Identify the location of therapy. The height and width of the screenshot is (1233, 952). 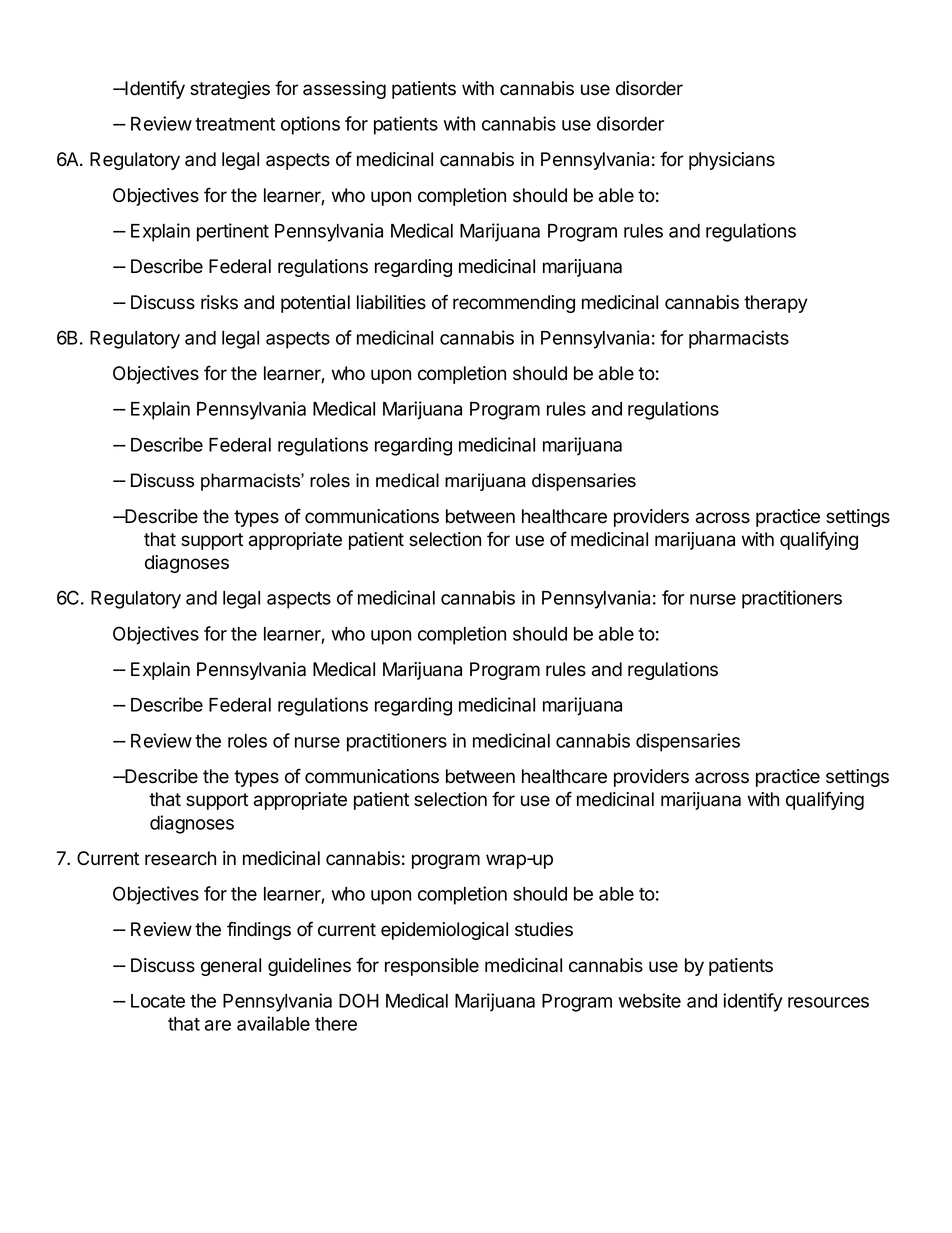
(776, 304).
